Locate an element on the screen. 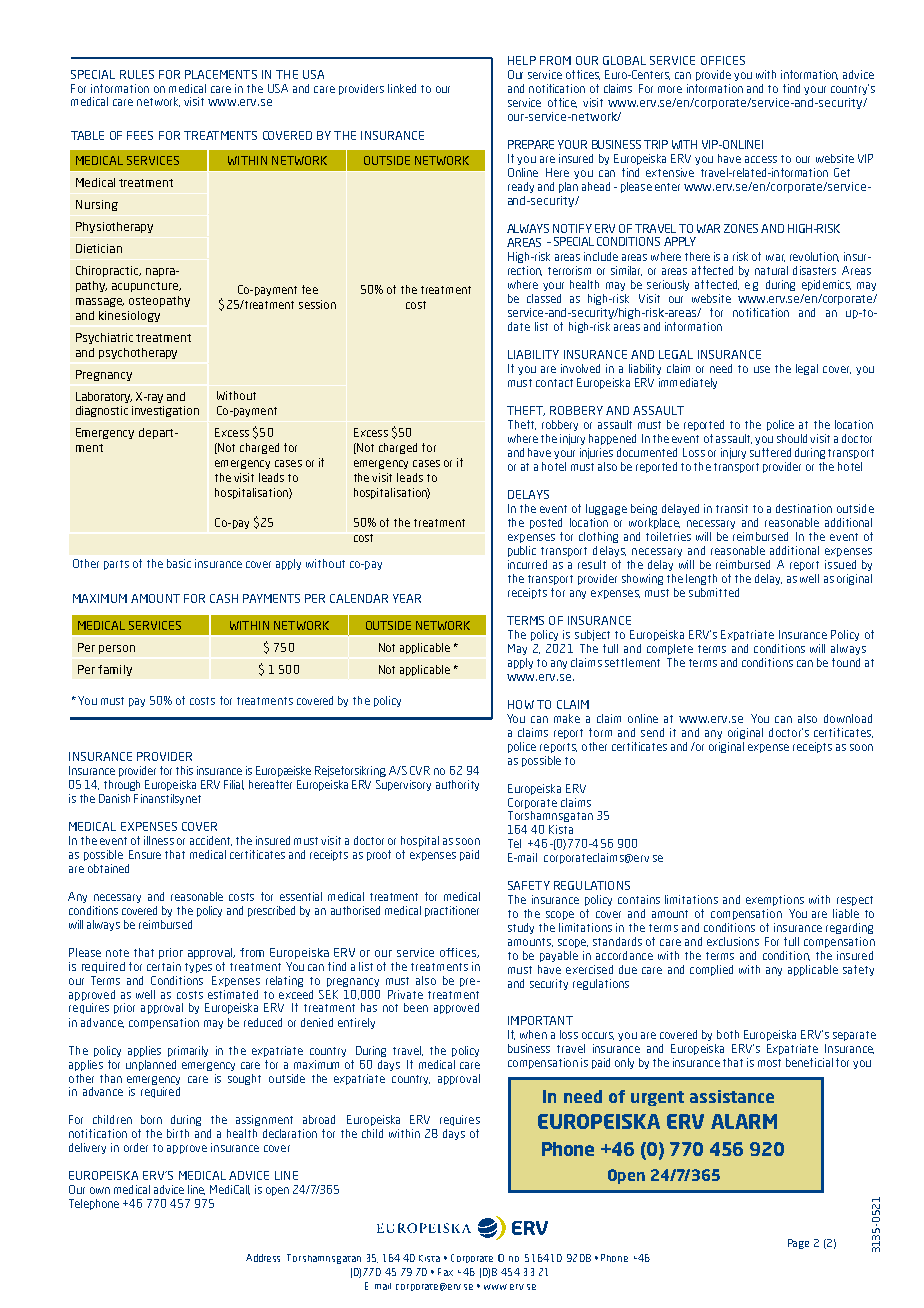 Image resolution: width=924 pixels, height=1308 pixels. found is located at coordinates (846, 662).
